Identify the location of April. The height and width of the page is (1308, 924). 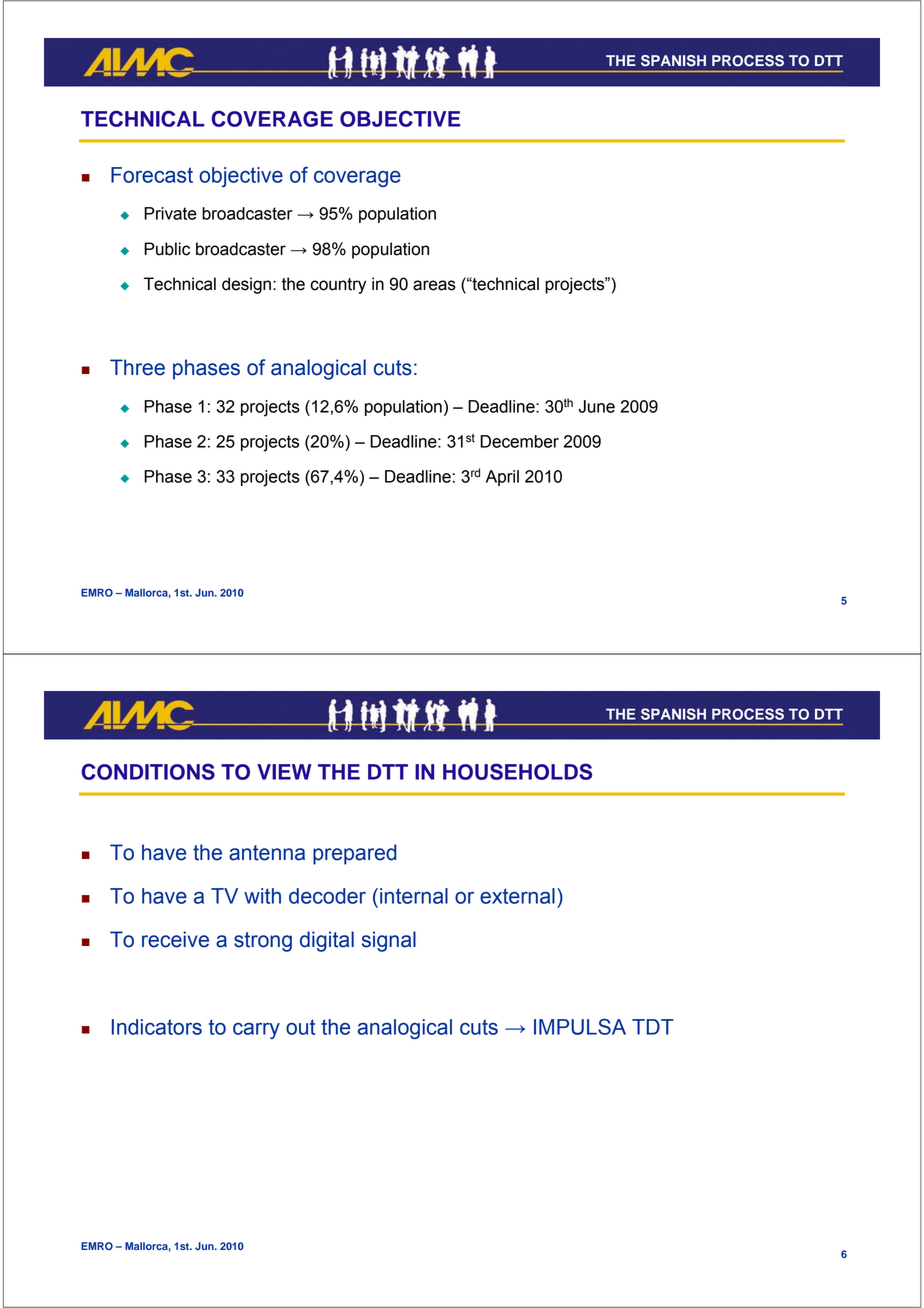
(502, 478).
